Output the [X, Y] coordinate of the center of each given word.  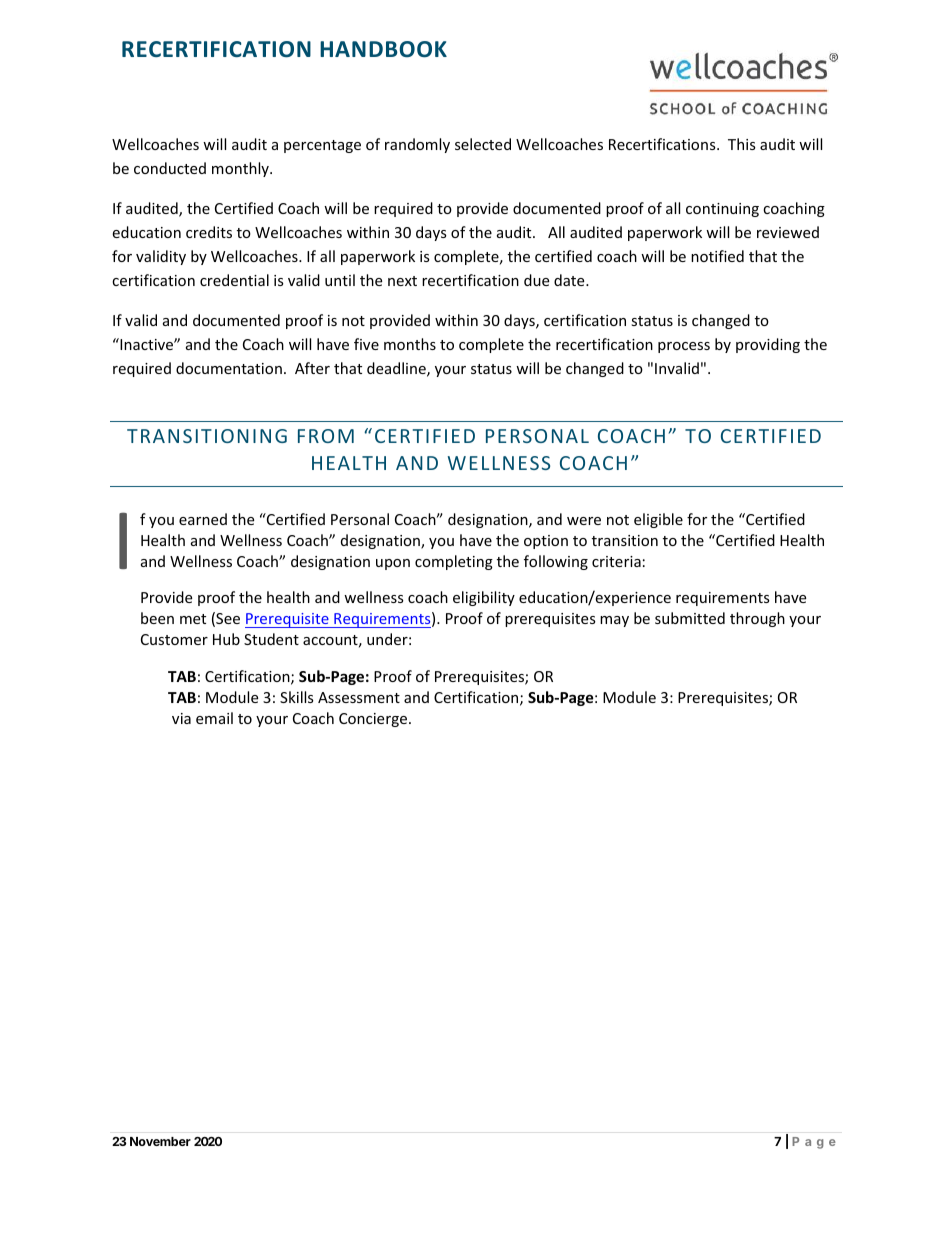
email [214, 718]
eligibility [484, 598]
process [684, 347]
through [757, 619]
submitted [690, 618]
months [410, 344]
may [614, 621]
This [742, 144]
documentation [229, 368]
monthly [241, 169]
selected [483, 144]
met [193, 619]
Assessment [359, 697]
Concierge [374, 720]
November [160, 1141]
